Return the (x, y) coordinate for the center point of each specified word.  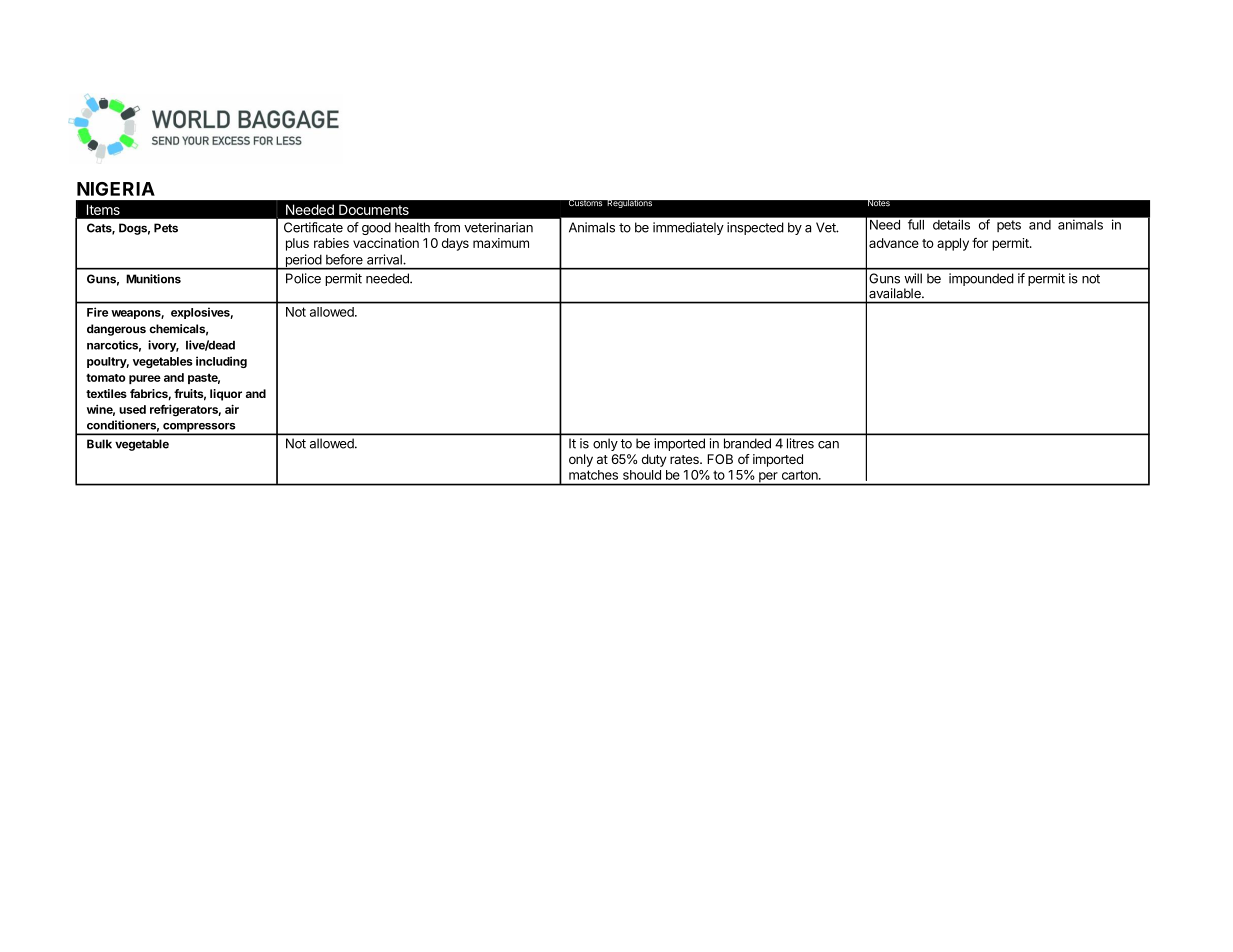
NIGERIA (116, 189)
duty (654, 460)
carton (801, 475)
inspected (755, 228)
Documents (374, 210)
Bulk (99, 444)
